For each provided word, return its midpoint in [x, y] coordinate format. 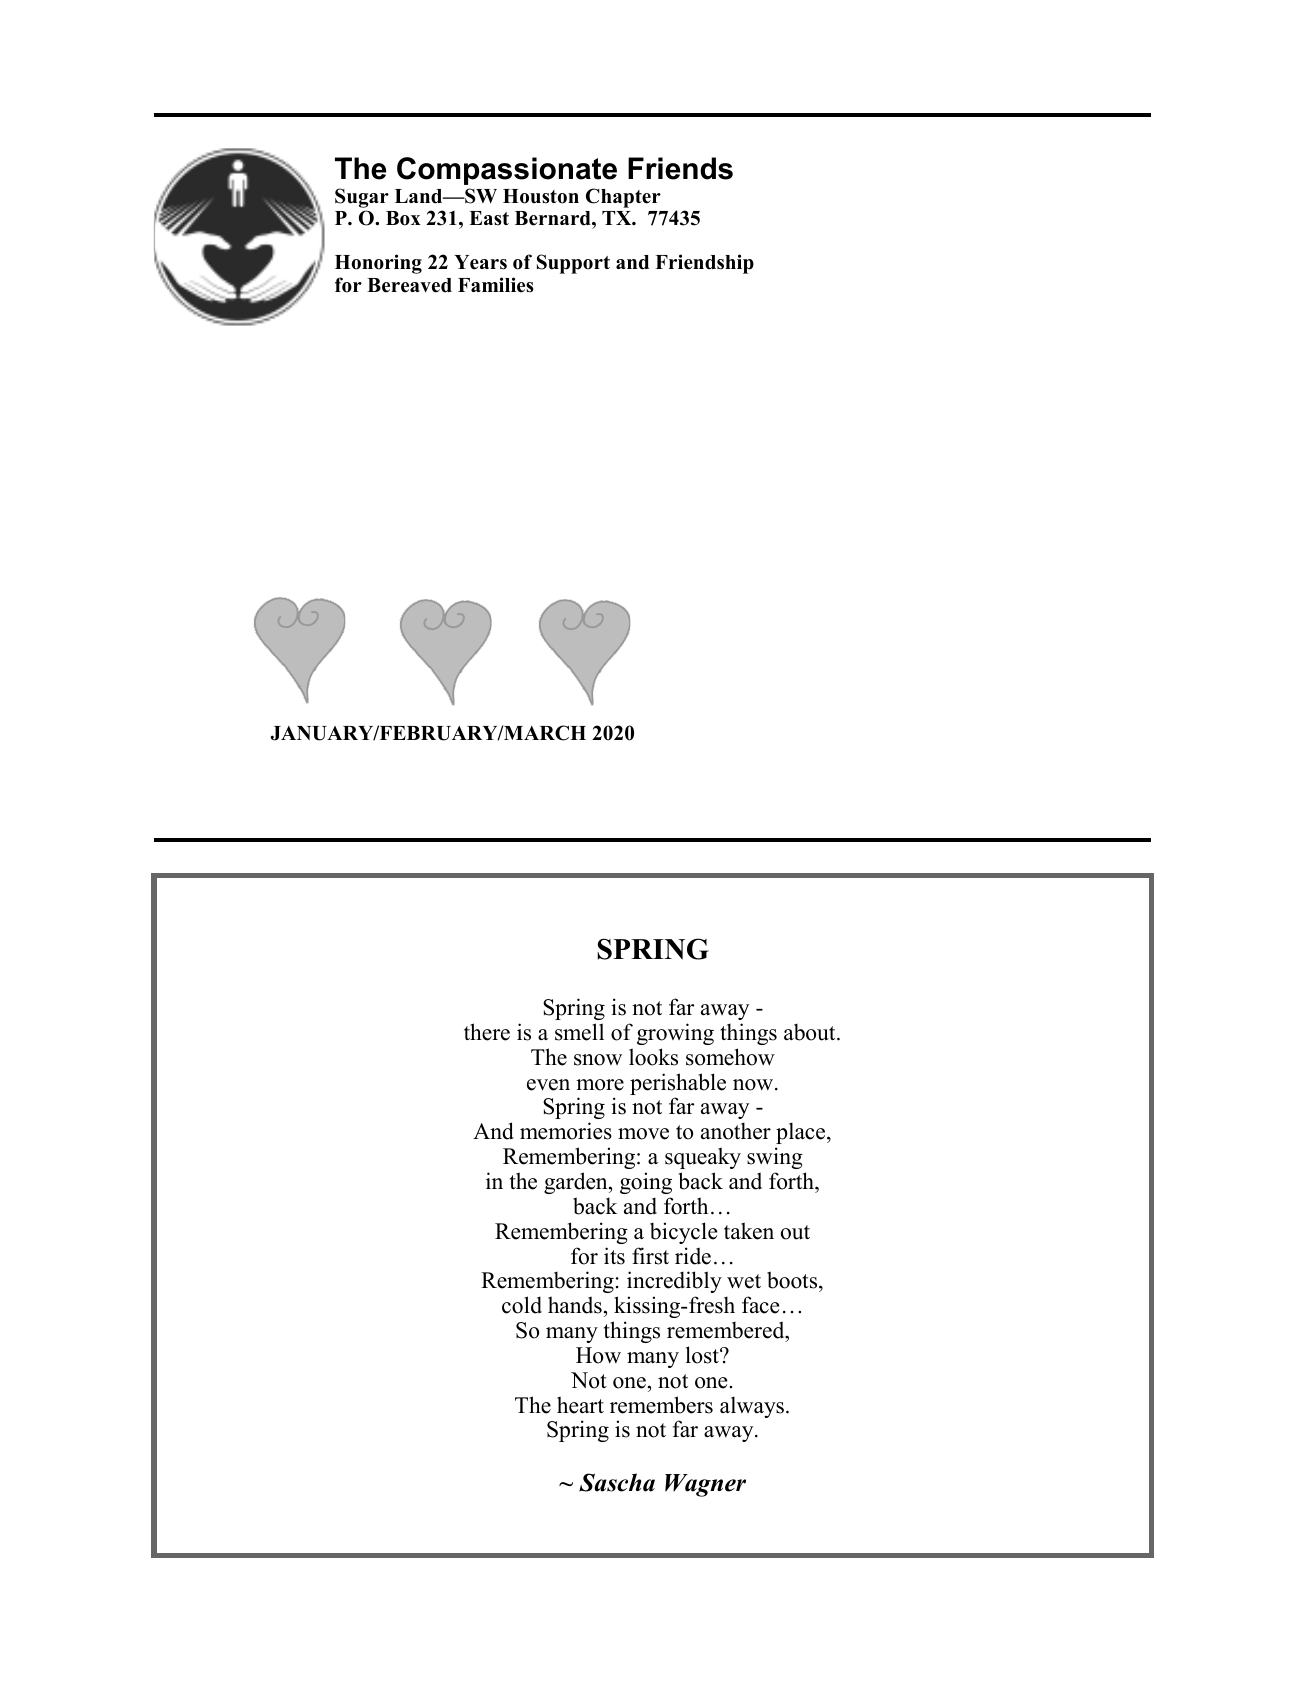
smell [579, 1032]
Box [403, 218]
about [811, 1032]
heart [580, 1405]
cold [522, 1305]
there [487, 1032]
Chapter [623, 198]
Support [573, 264]
